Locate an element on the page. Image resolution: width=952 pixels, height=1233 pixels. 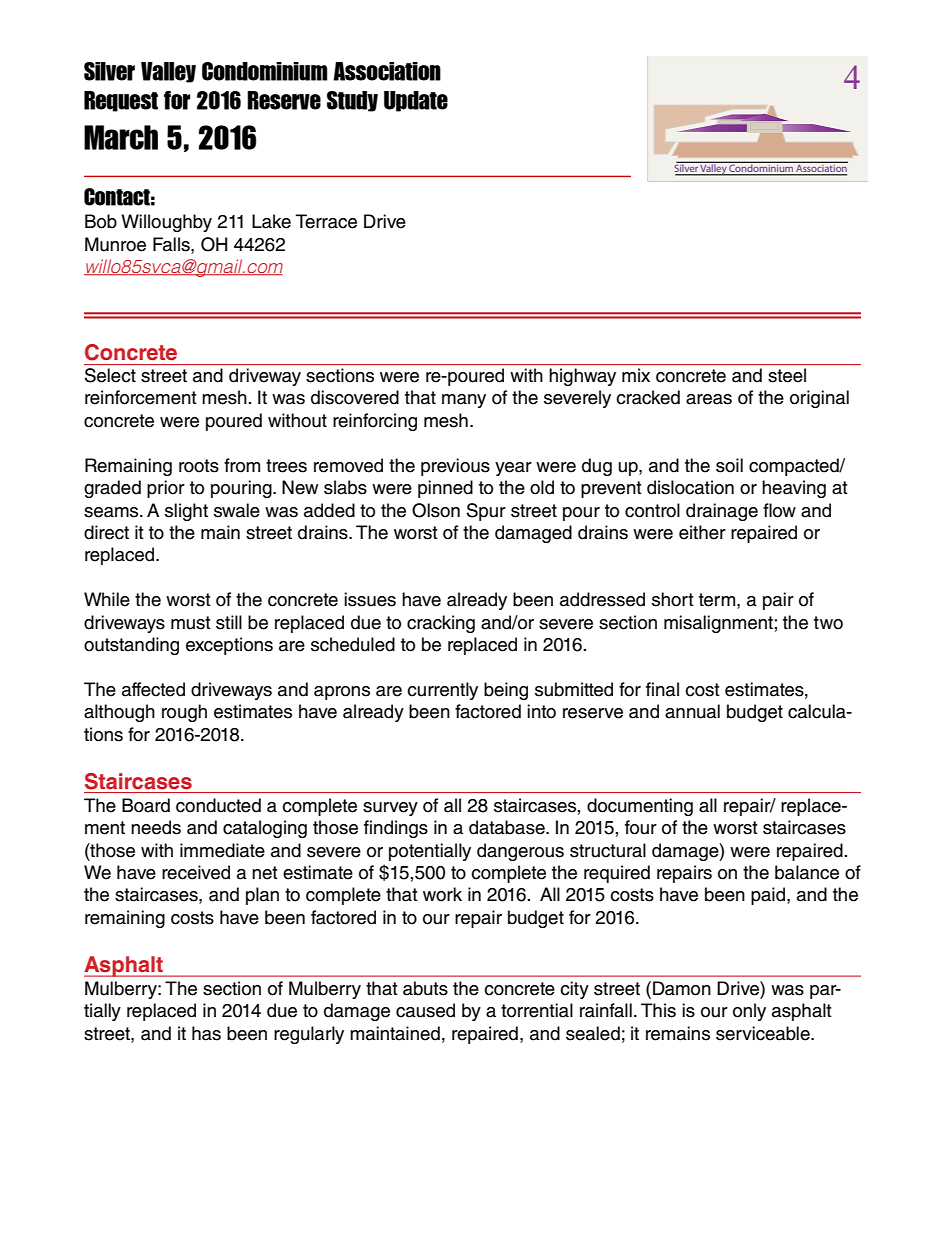
Update is located at coordinates (416, 101).
